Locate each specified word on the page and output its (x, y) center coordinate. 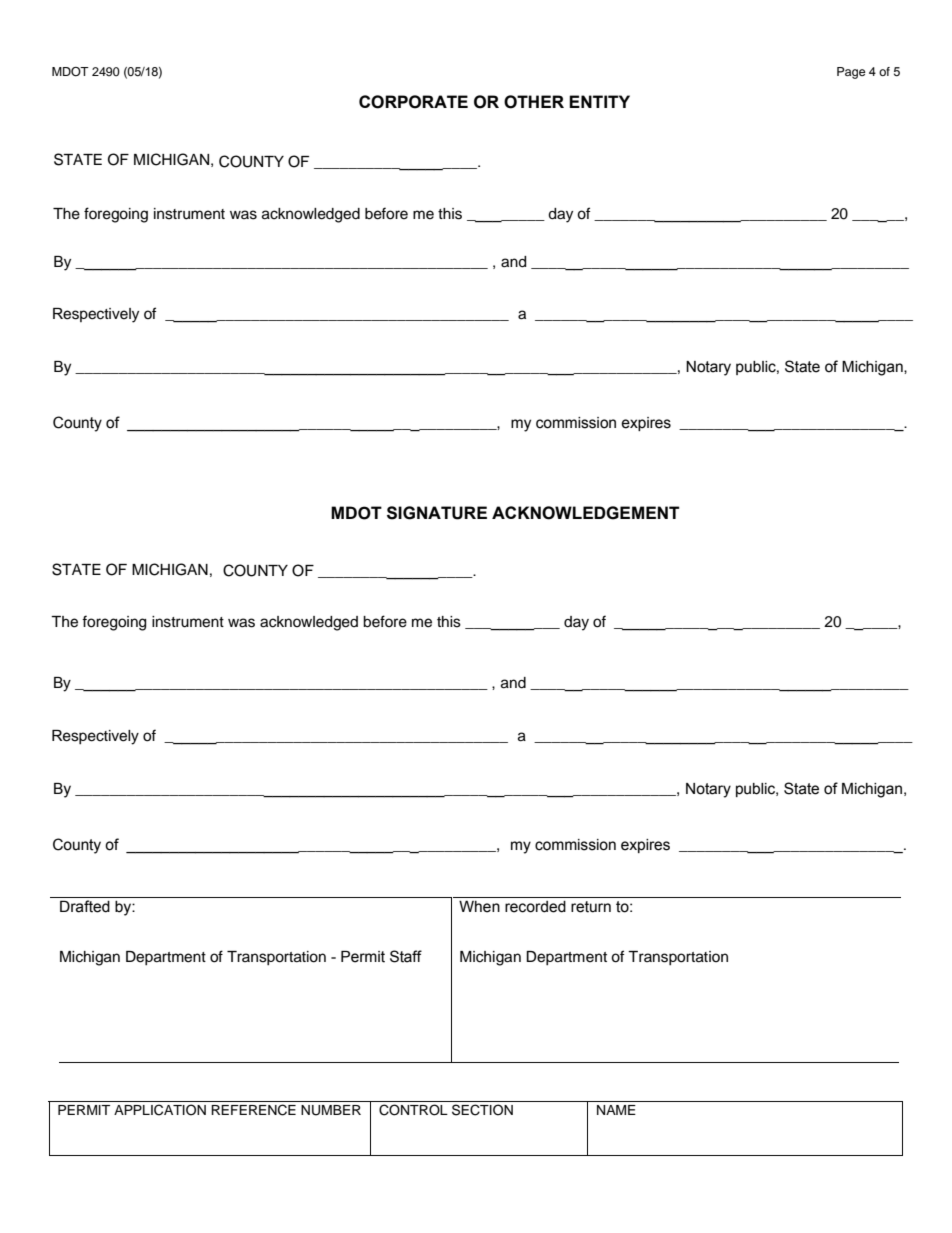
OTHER (534, 102)
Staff (406, 956)
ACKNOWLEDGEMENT (586, 513)
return (591, 907)
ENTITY (599, 101)
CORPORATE (413, 102)
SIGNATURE (437, 513)
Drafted (85, 906)
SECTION (482, 1110)
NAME (616, 1110)
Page (851, 73)
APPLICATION (160, 1110)
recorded (535, 907)
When (479, 906)
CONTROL (413, 1110)
